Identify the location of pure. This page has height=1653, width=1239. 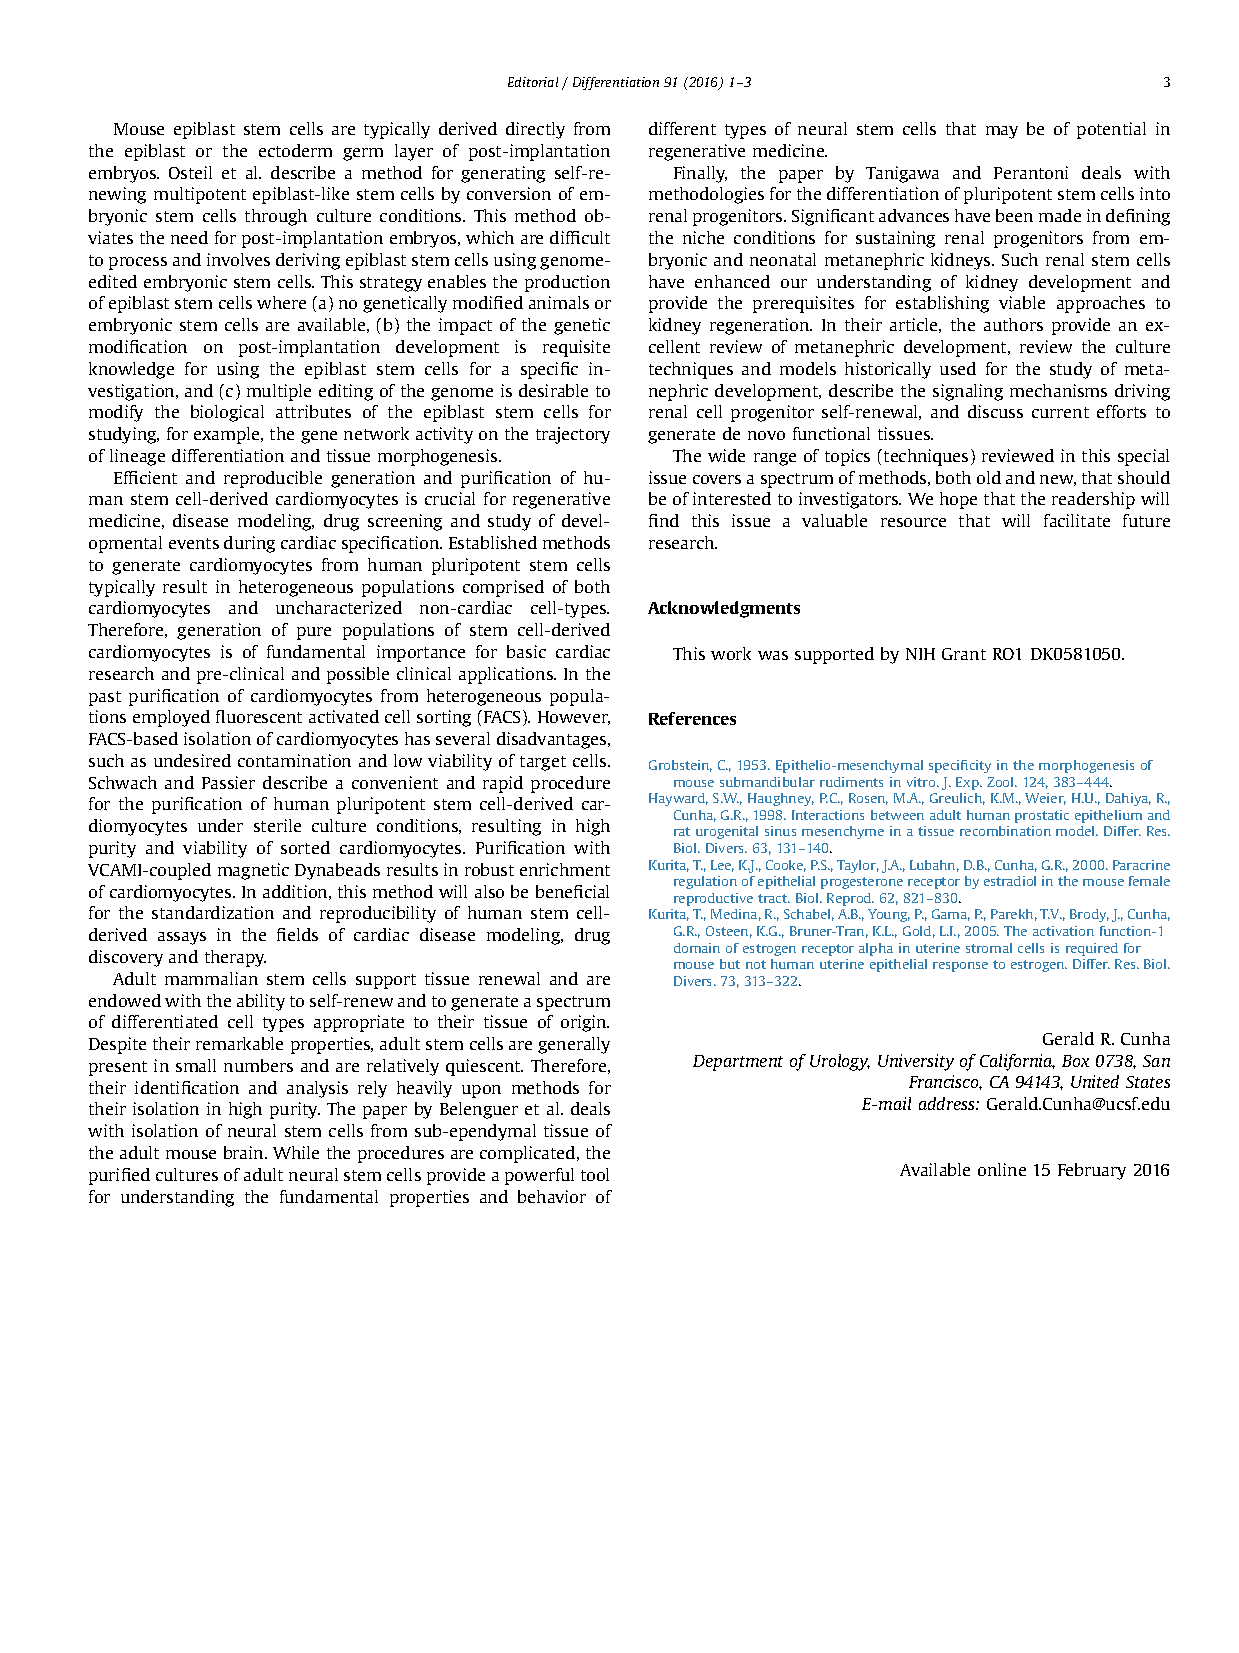
(314, 633).
